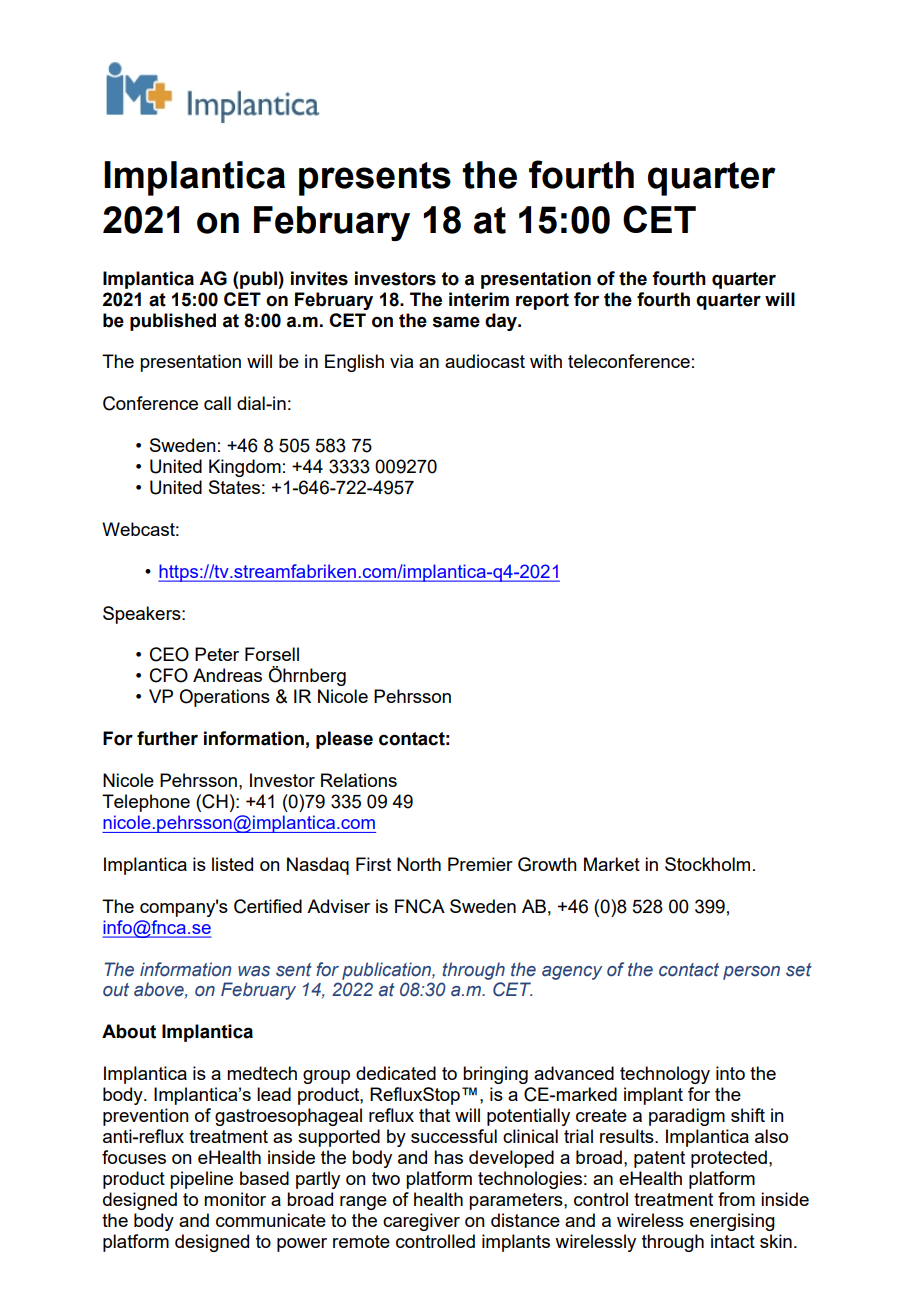 This screenshot has width=924, height=1308. I want to click on Certified, so click(268, 906).
